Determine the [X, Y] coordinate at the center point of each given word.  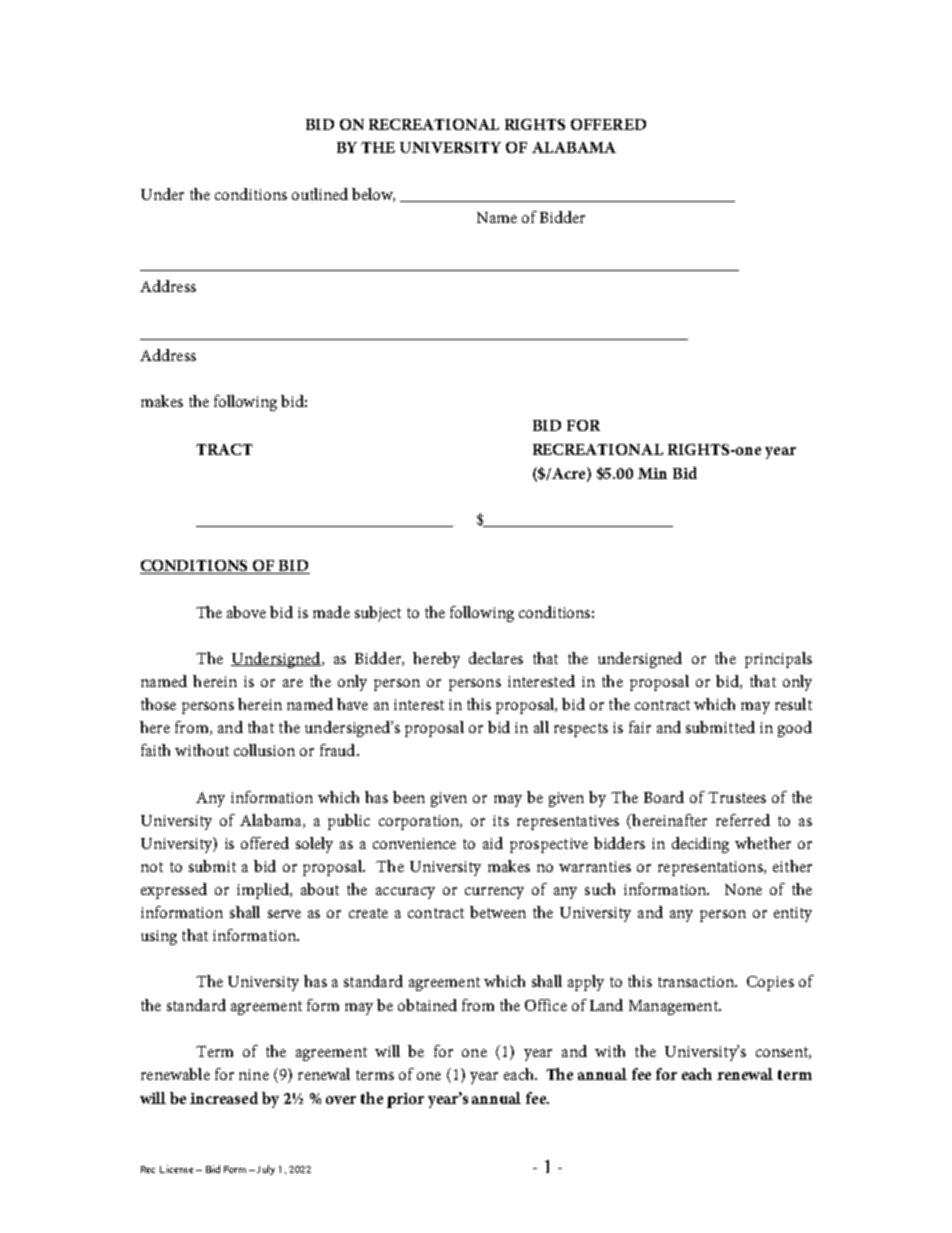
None [743, 889]
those [158, 704]
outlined [320, 194]
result [793, 704]
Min [652, 473]
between [498, 912]
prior [405, 1100]
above [246, 612]
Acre [569, 474]
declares [496, 658]
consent [783, 1053]
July [266, 1170]
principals [778, 660]
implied [264, 891]
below [373, 195]
